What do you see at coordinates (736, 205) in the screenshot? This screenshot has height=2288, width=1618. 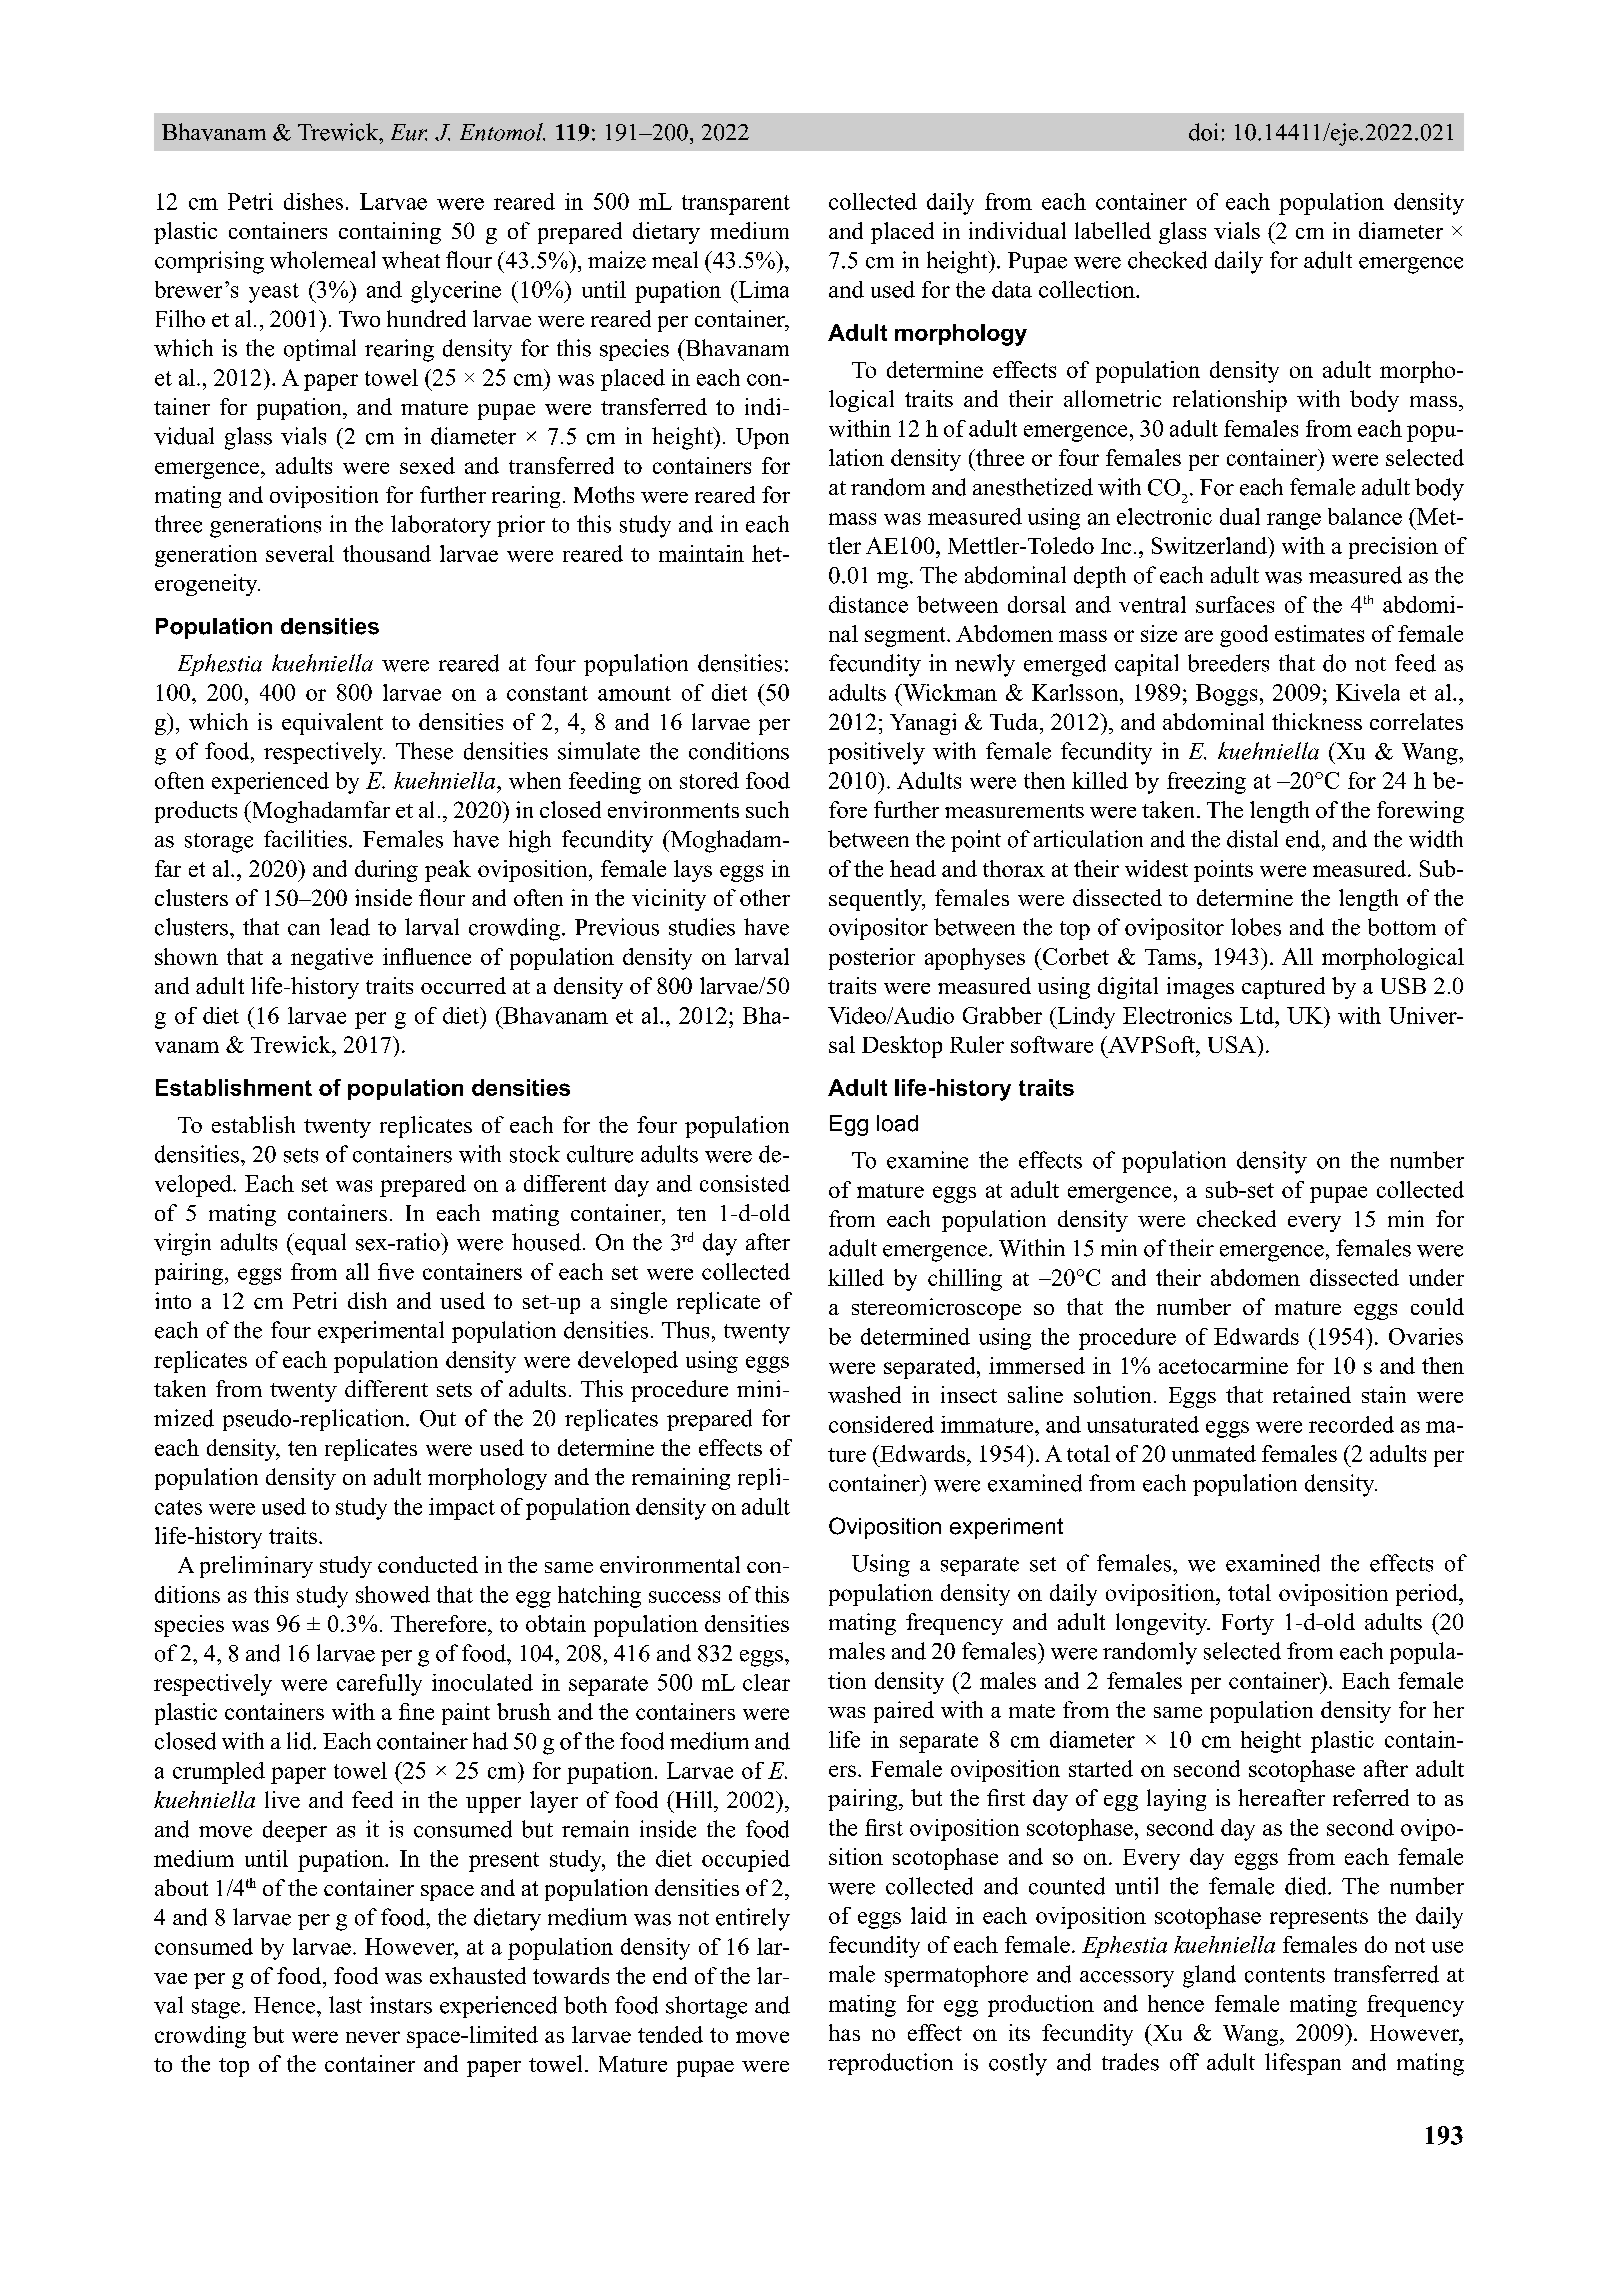 I see `transparent` at bounding box center [736, 205].
